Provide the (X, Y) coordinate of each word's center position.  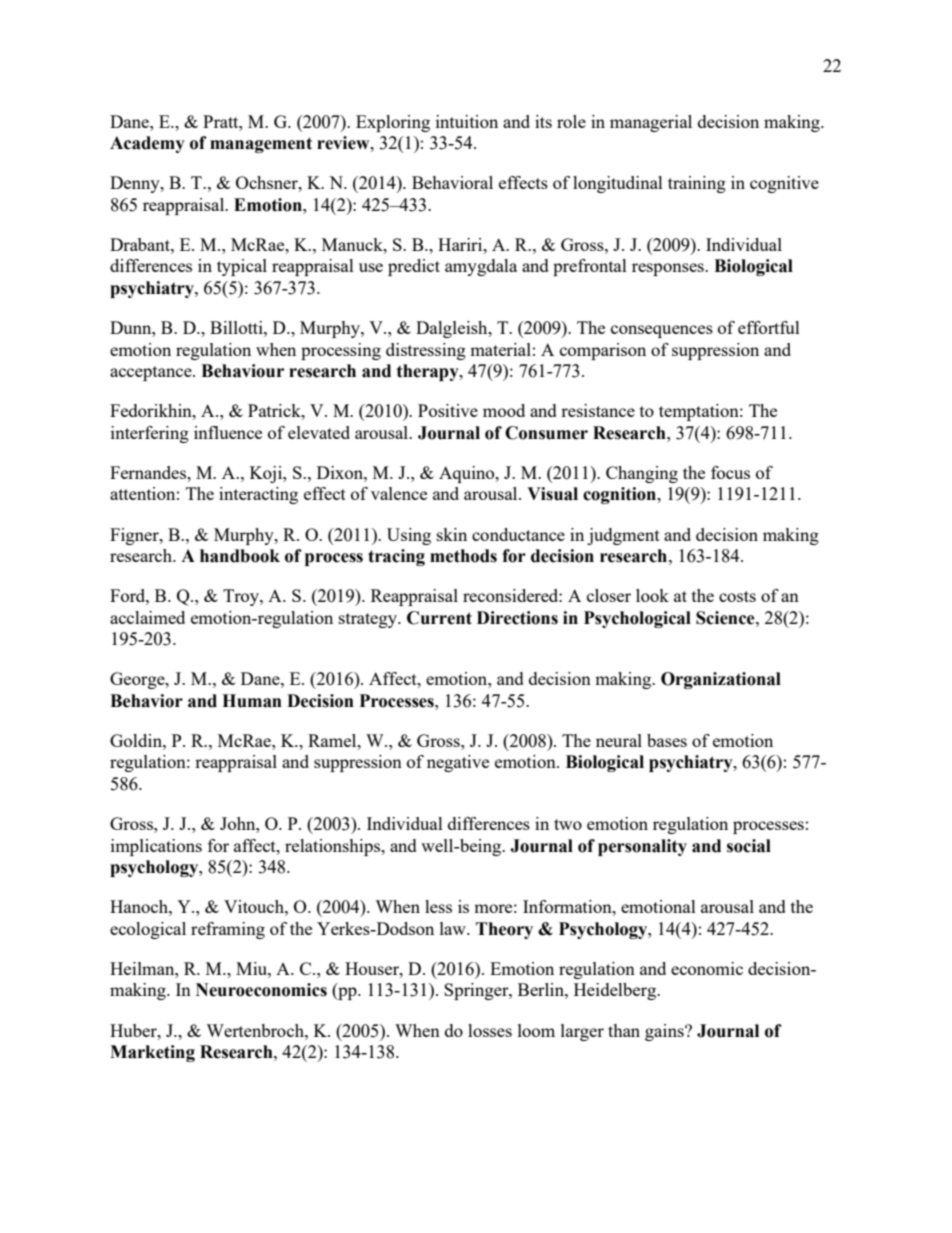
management (261, 145)
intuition (467, 121)
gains (665, 1032)
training (697, 184)
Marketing (152, 1053)
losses (490, 1030)
